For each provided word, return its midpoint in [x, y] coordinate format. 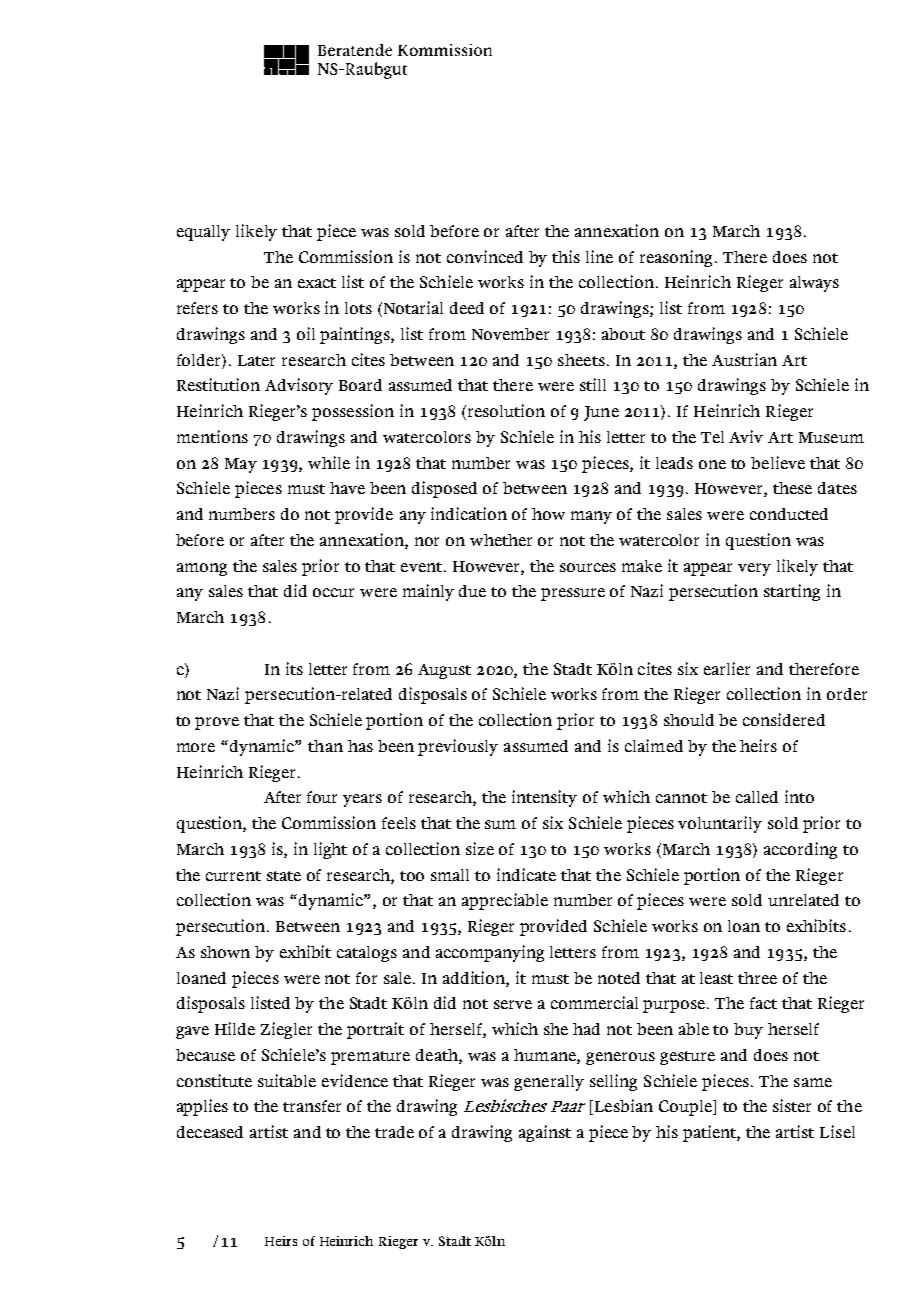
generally [549, 1083]
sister [792, 1105]
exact [317, 283]
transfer [312, 1106]
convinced [485, 256]
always [814, 284]
